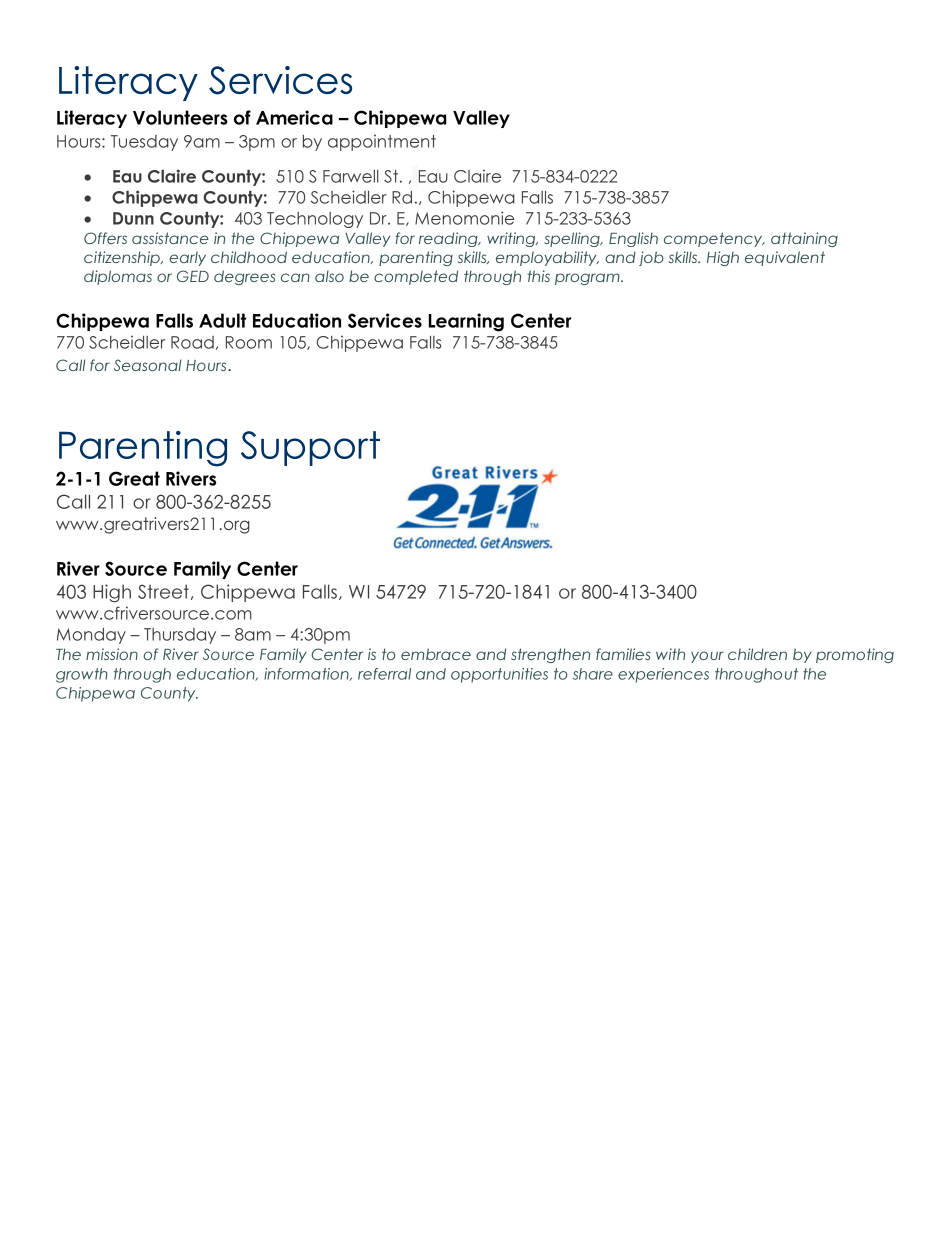  I want to click on Thursday, so click(180, 636).
